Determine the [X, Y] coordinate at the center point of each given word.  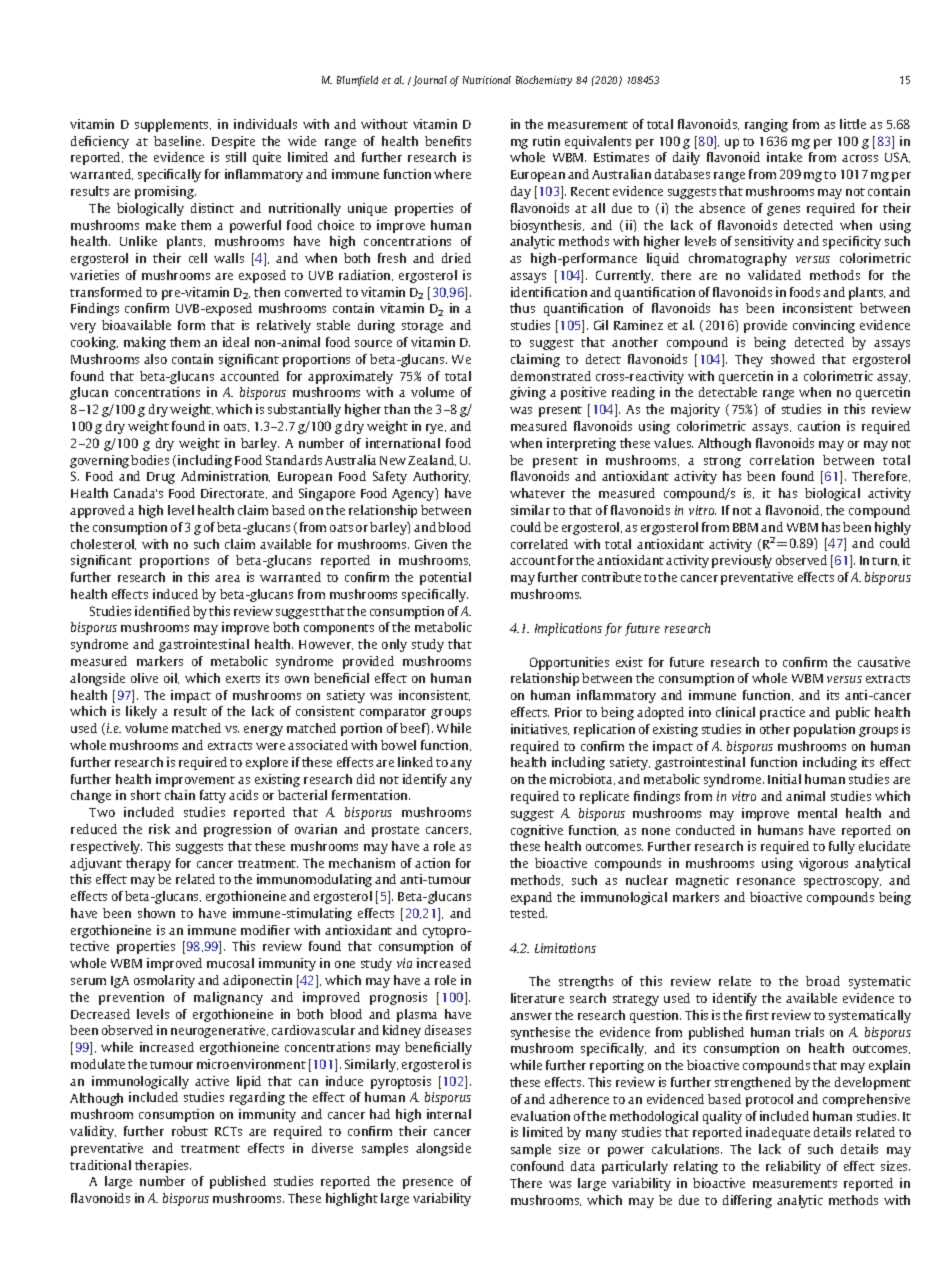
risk [159, 829]
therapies [163, 1166]
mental [817, 813]
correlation [782, 460]
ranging [766, 125]
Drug [161, 478]
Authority [441, 477]
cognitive [537, 831]
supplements [173, 125]
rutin [546, 141]
